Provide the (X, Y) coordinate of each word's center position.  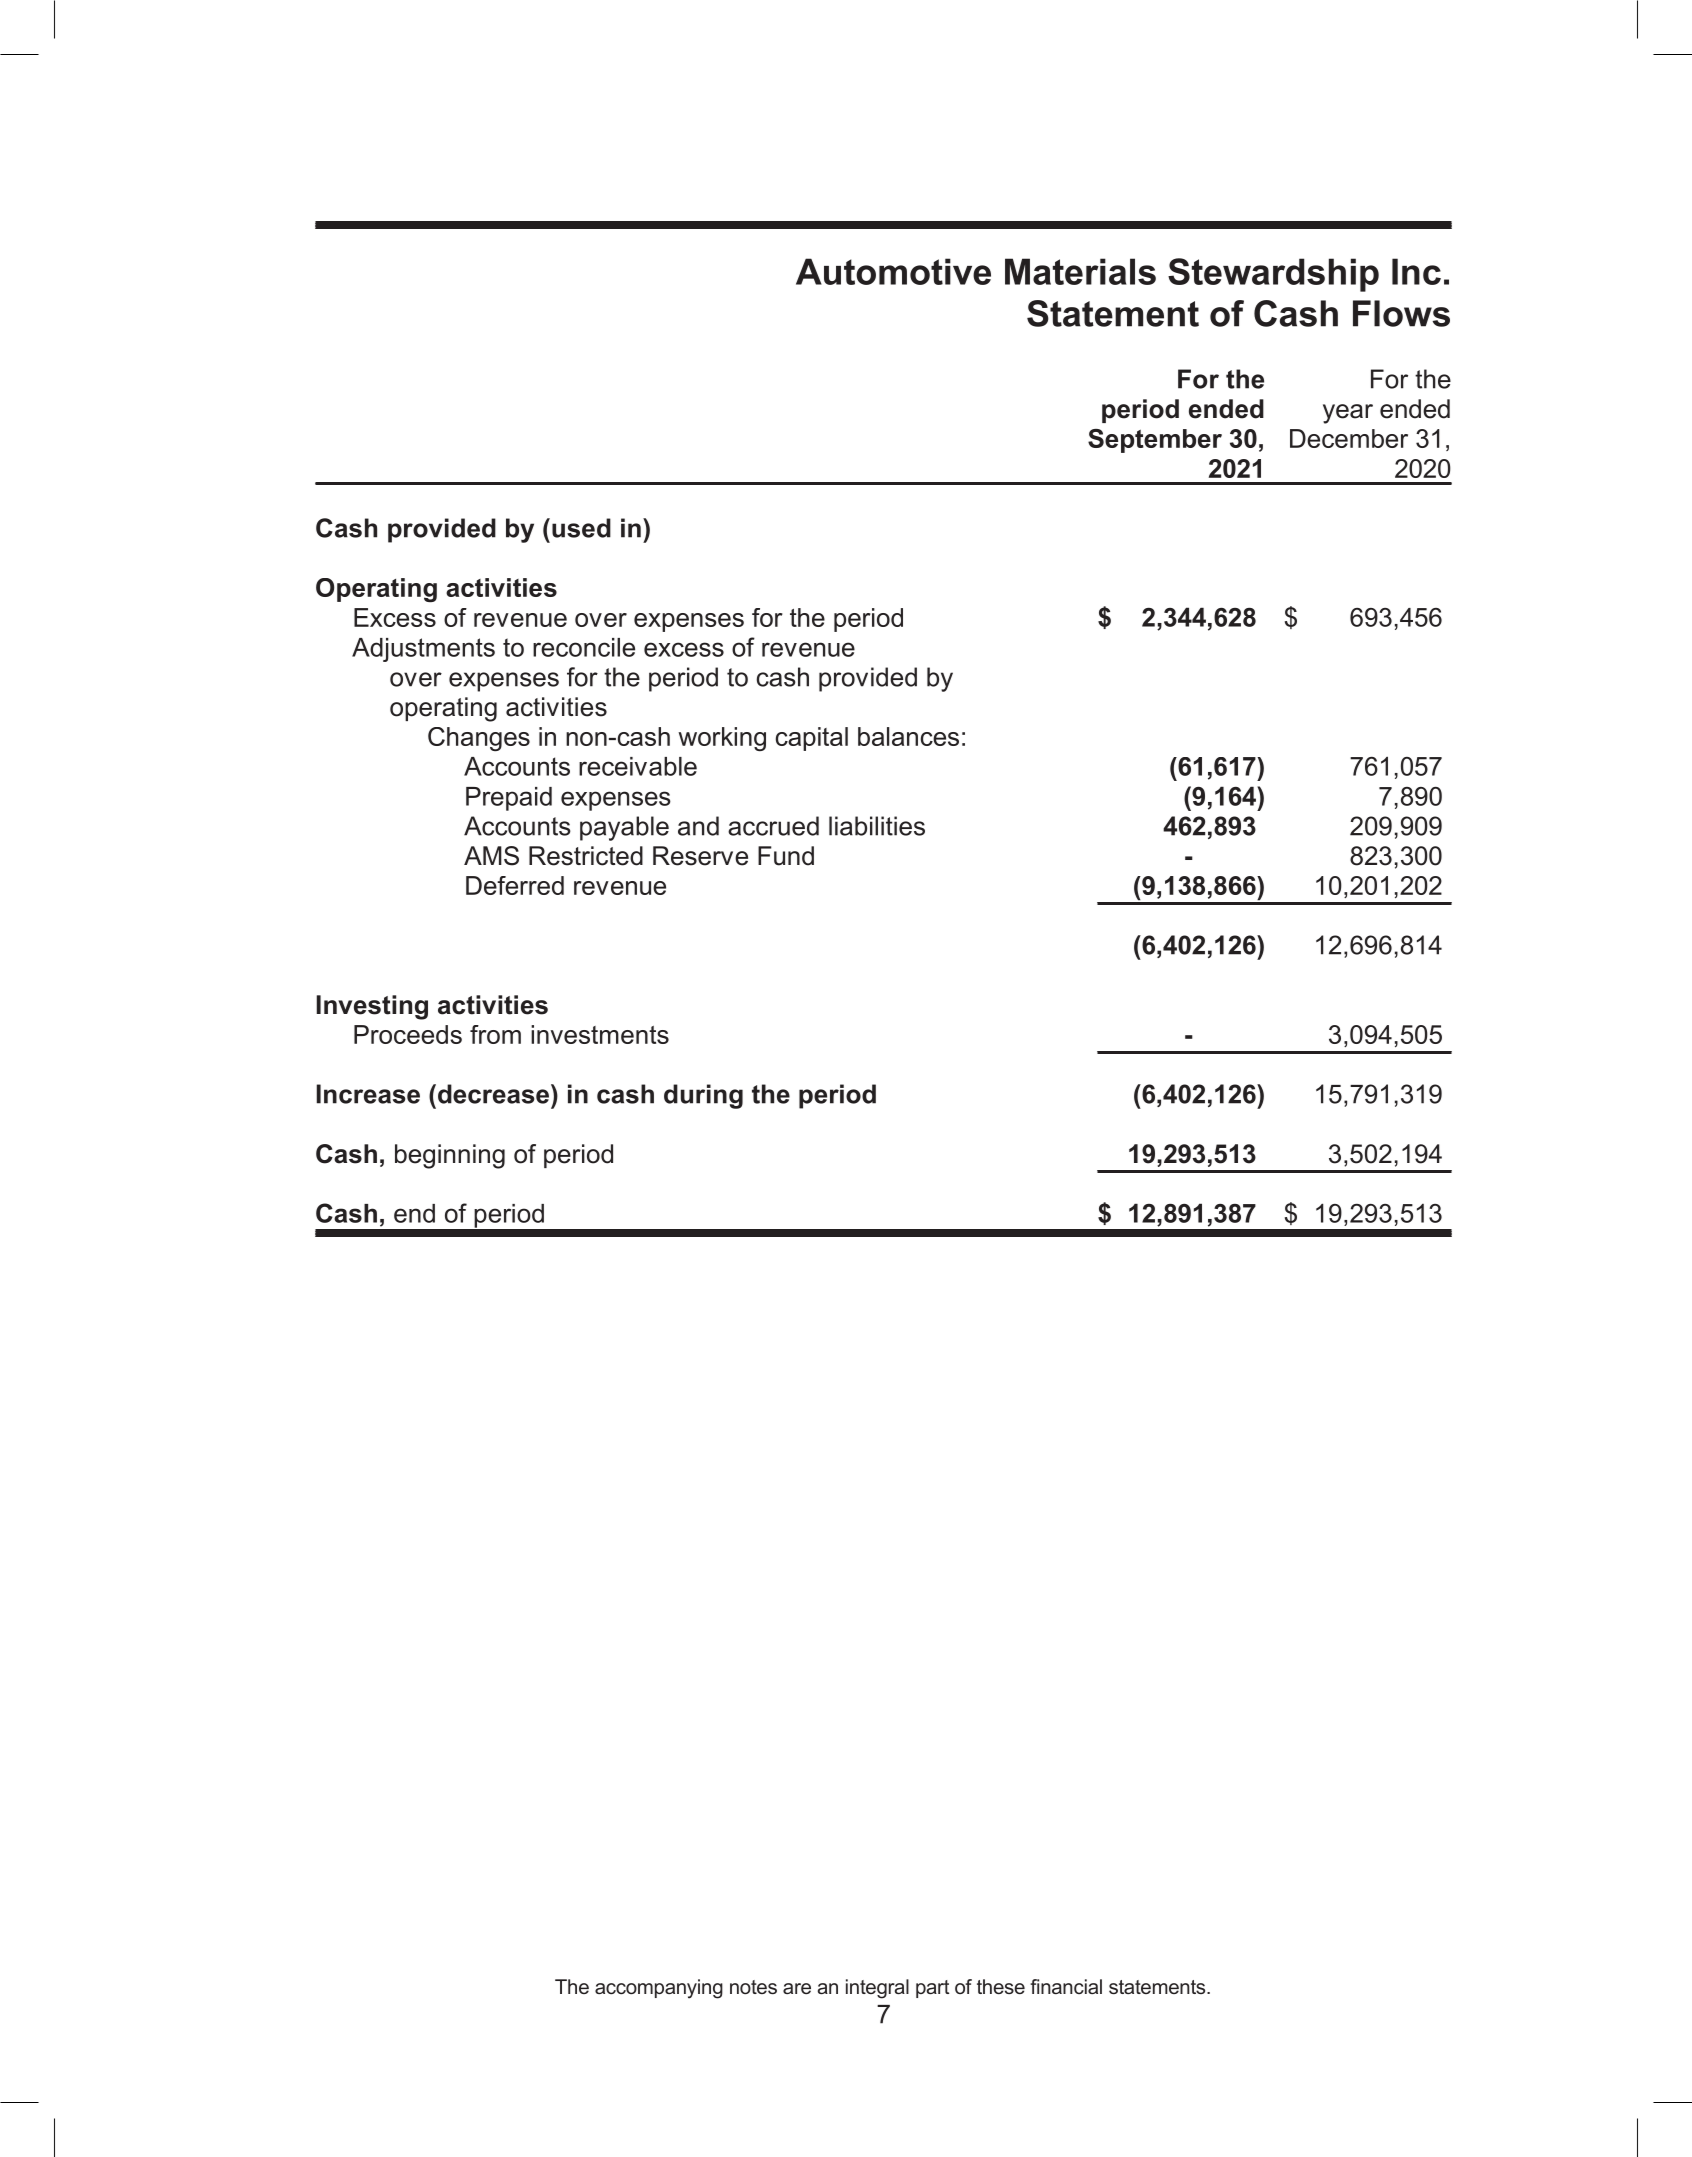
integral (877, 1989)
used (581, 528)
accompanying (659, 1989)
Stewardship (1273, 275)
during (703, 1096)
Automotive (893, 271)
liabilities (877, 826)
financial (1066, 1986)
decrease (492, 1094)
